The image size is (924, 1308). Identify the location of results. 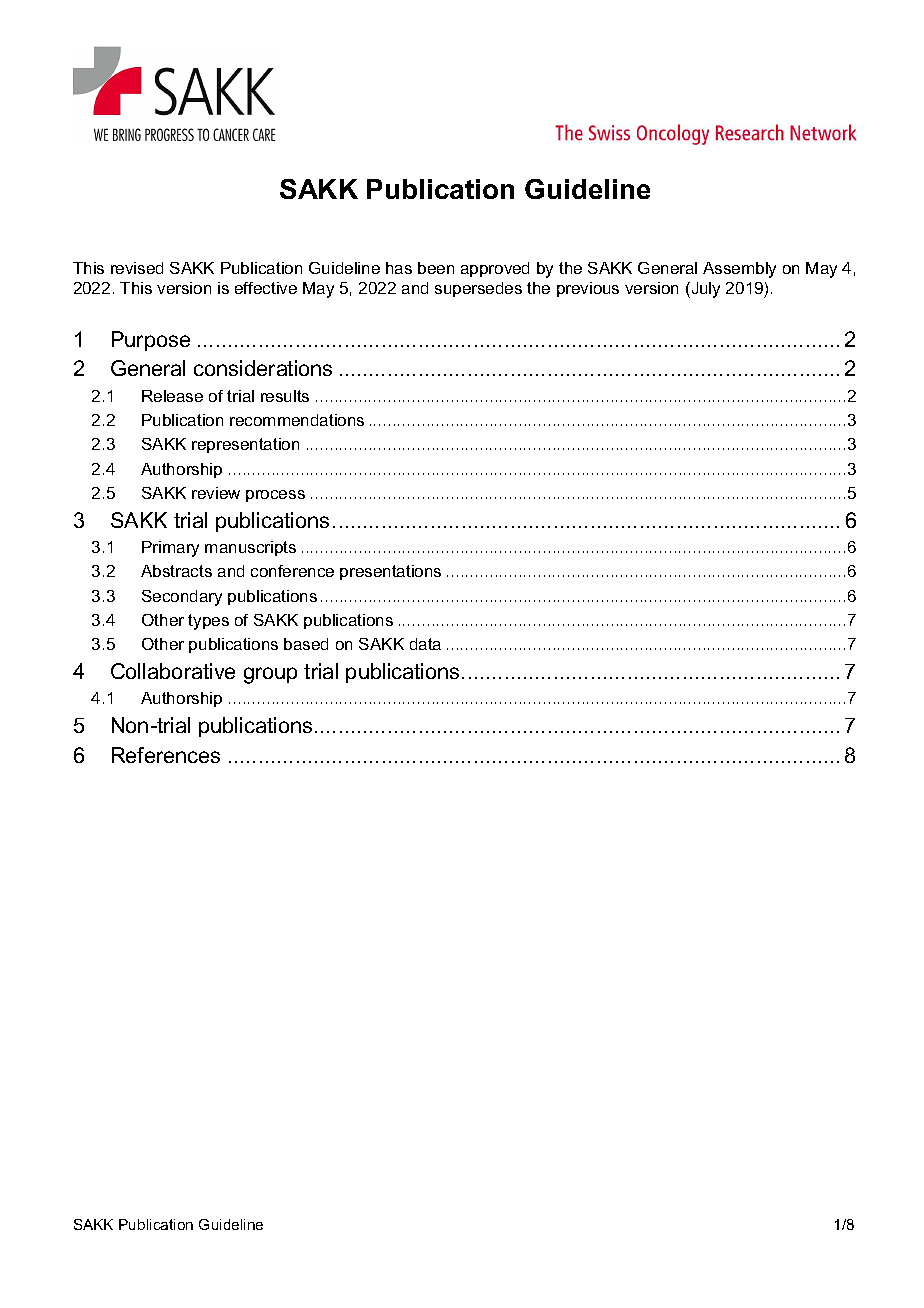
(285, 396).
